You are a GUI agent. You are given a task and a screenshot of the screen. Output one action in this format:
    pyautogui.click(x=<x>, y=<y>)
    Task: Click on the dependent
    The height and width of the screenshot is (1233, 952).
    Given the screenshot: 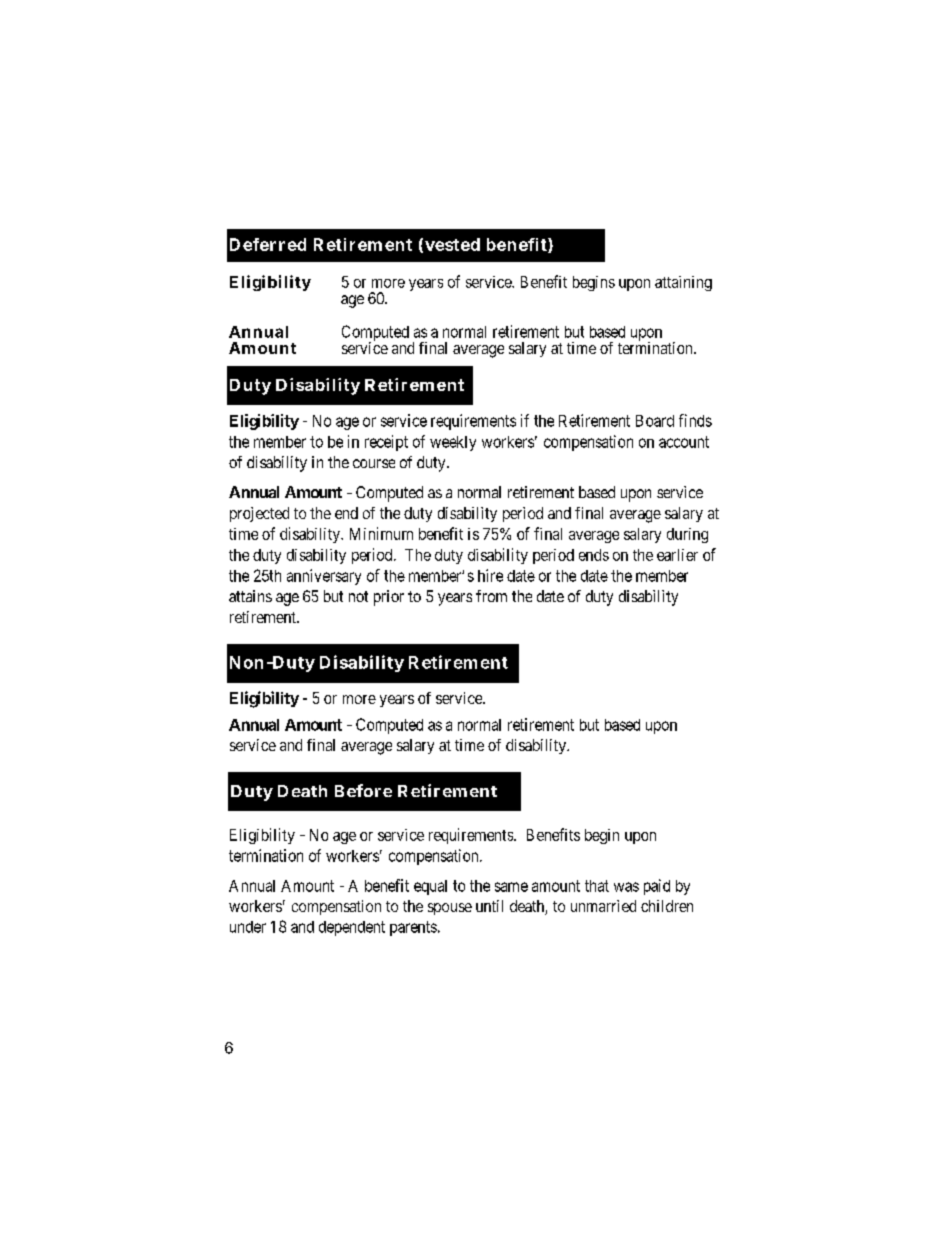 What is the action you would take?
    pyautogui.click(x=352, y=928)
